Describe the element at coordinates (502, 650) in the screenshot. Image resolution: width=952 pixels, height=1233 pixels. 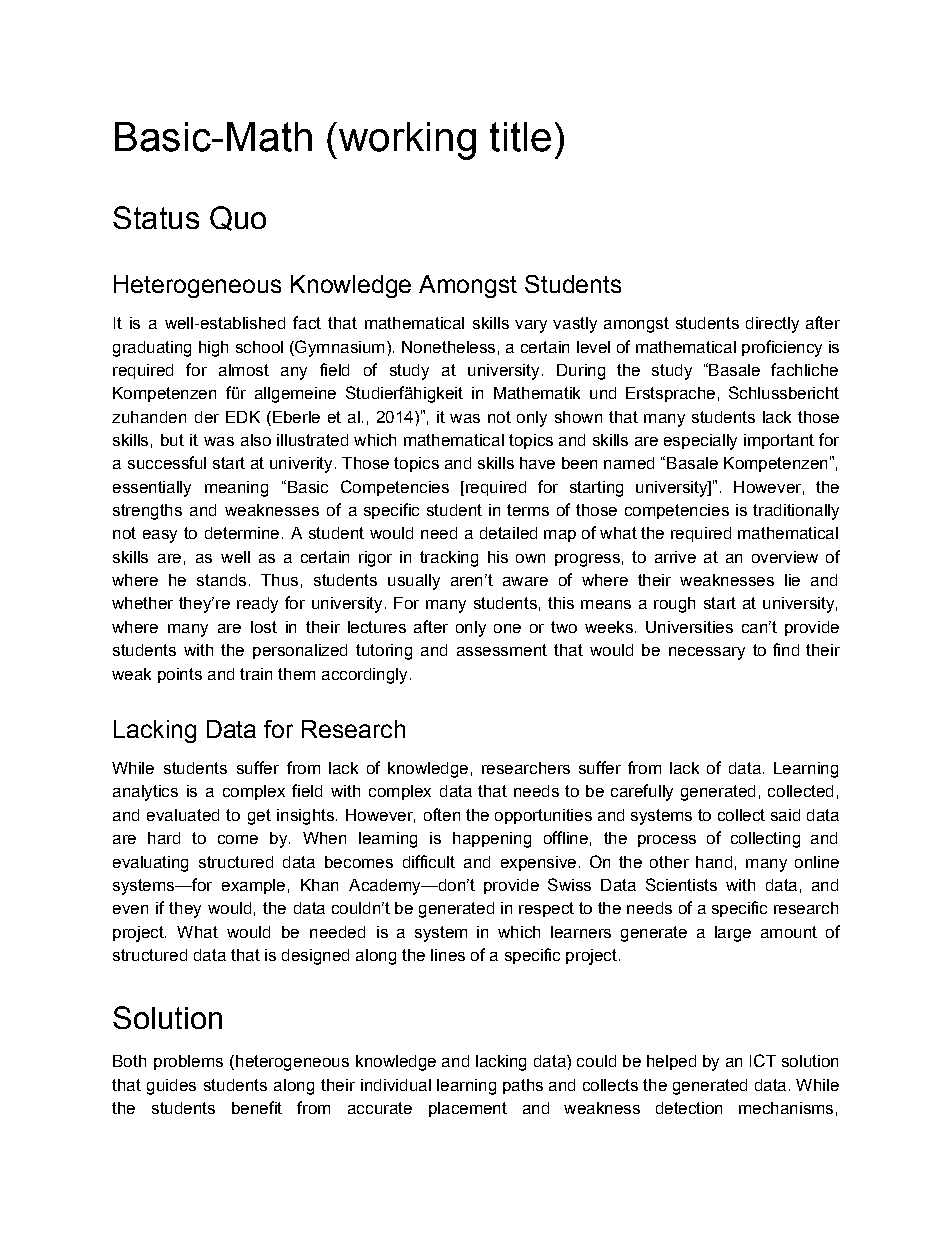
I see `assessment` at that location.
